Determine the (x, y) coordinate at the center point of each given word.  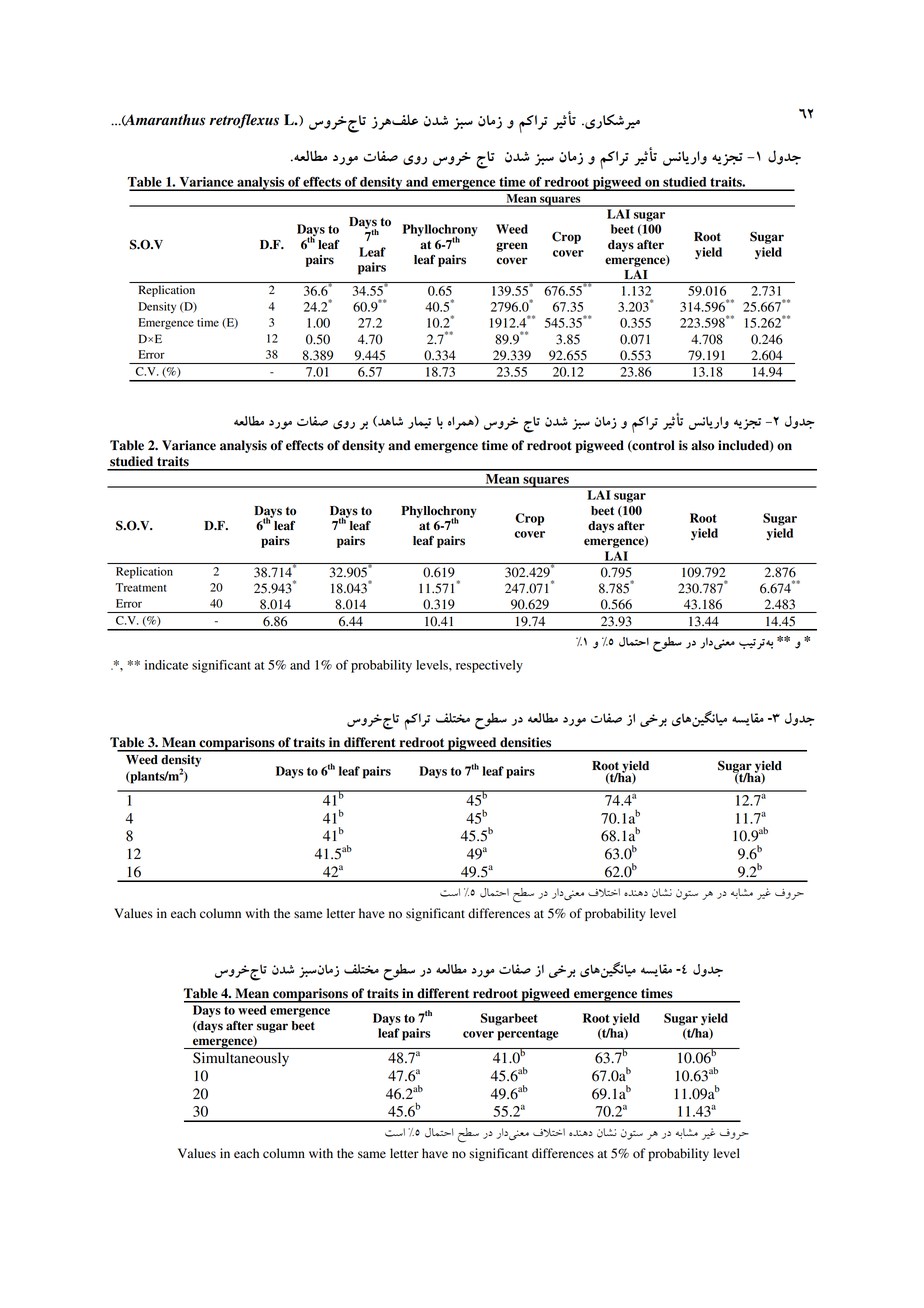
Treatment (140, 587)
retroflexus (244, 121)
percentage (528, 1035)
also (702, 445)
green (512, 247)
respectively (489, 666)
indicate (166, 665)
